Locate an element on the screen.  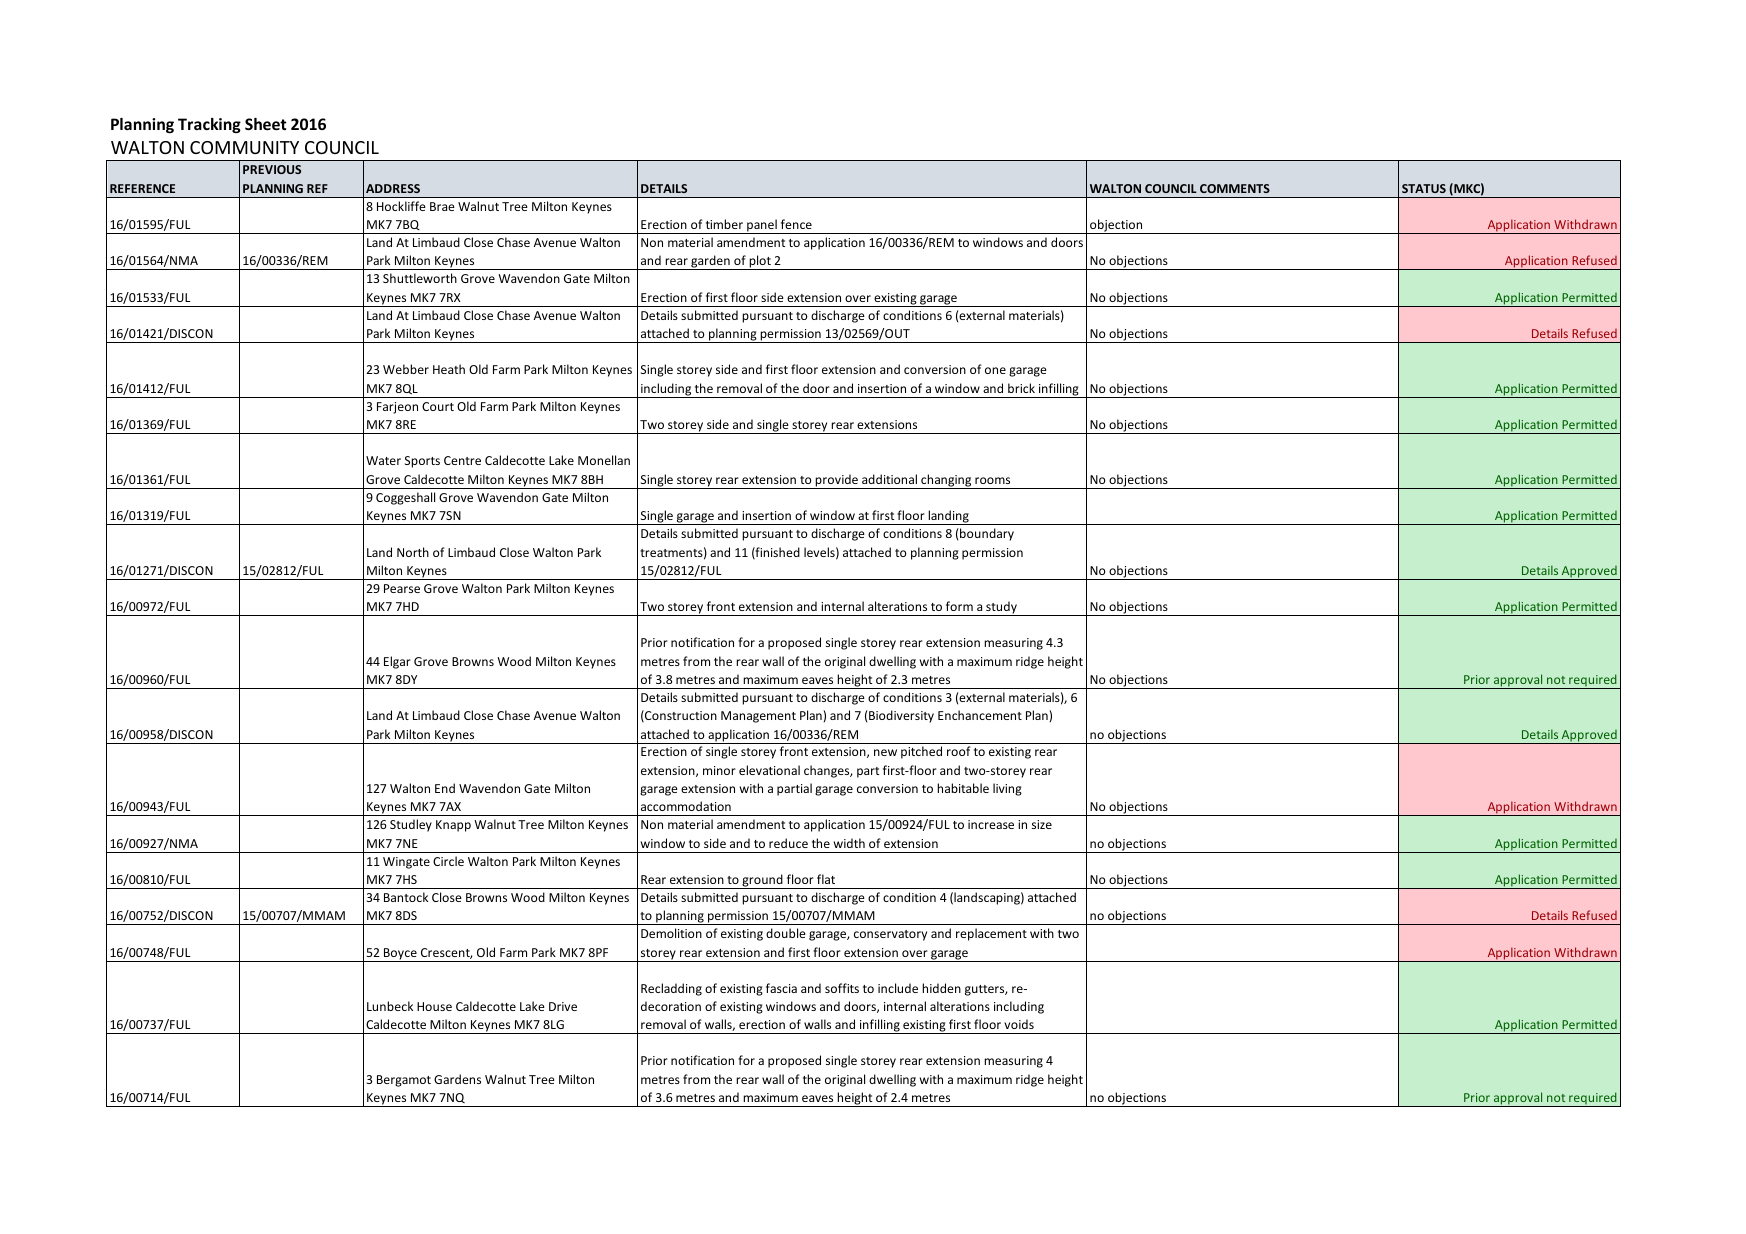
living is located at coordinates (1007, 789).
